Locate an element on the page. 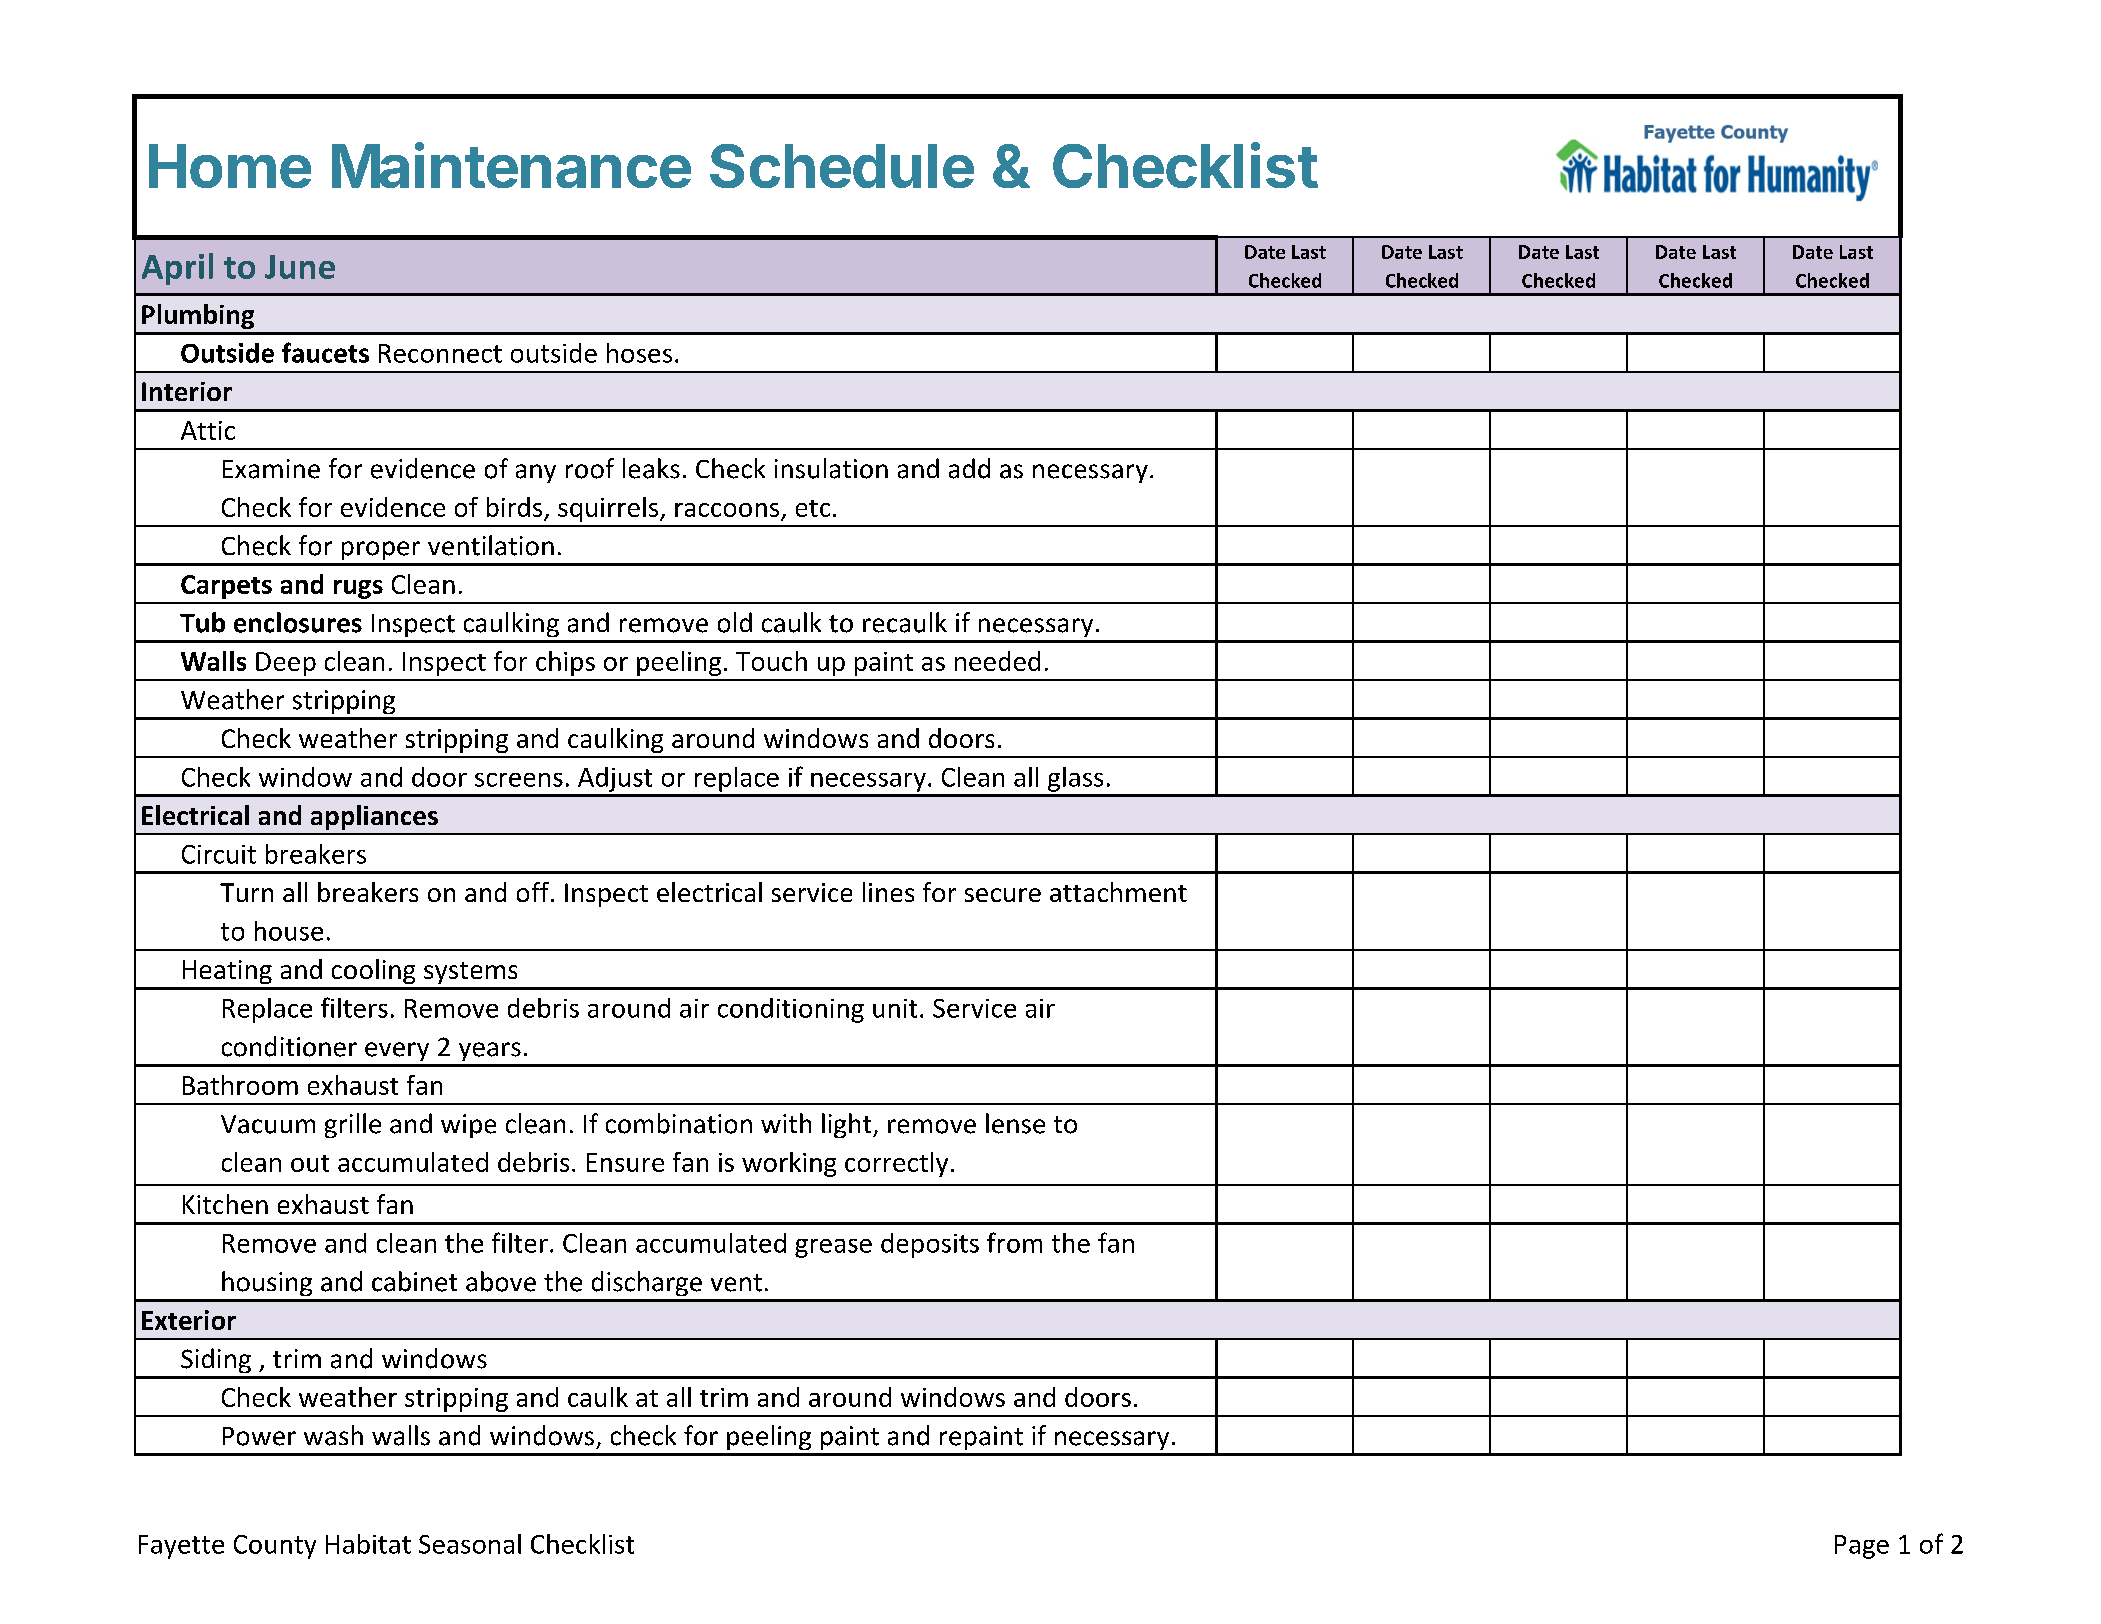 The image size is (2101, 1624). Seasonal is located at coordinates (470, 1544).
